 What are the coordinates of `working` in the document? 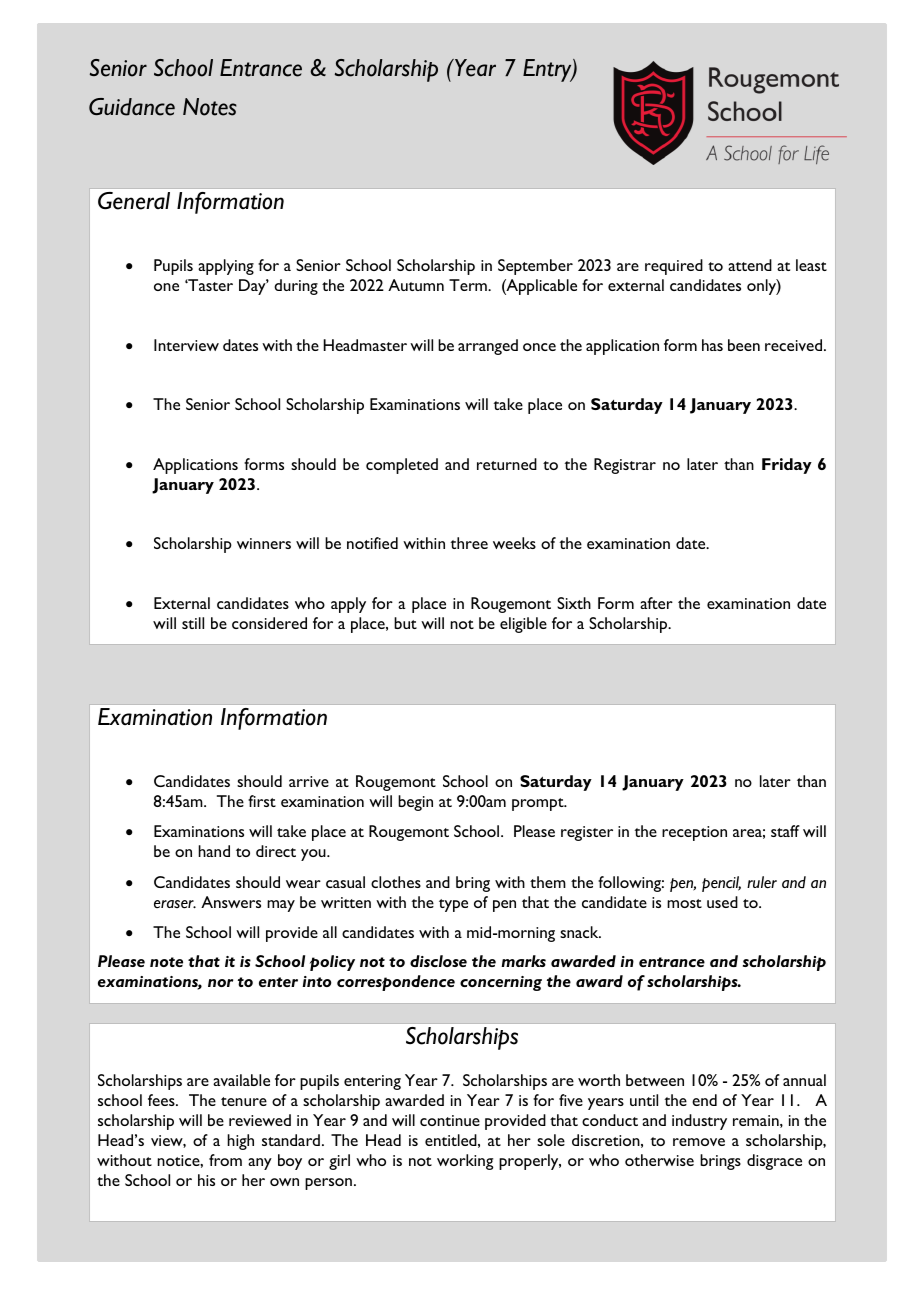 It's located at (465, 1162).
